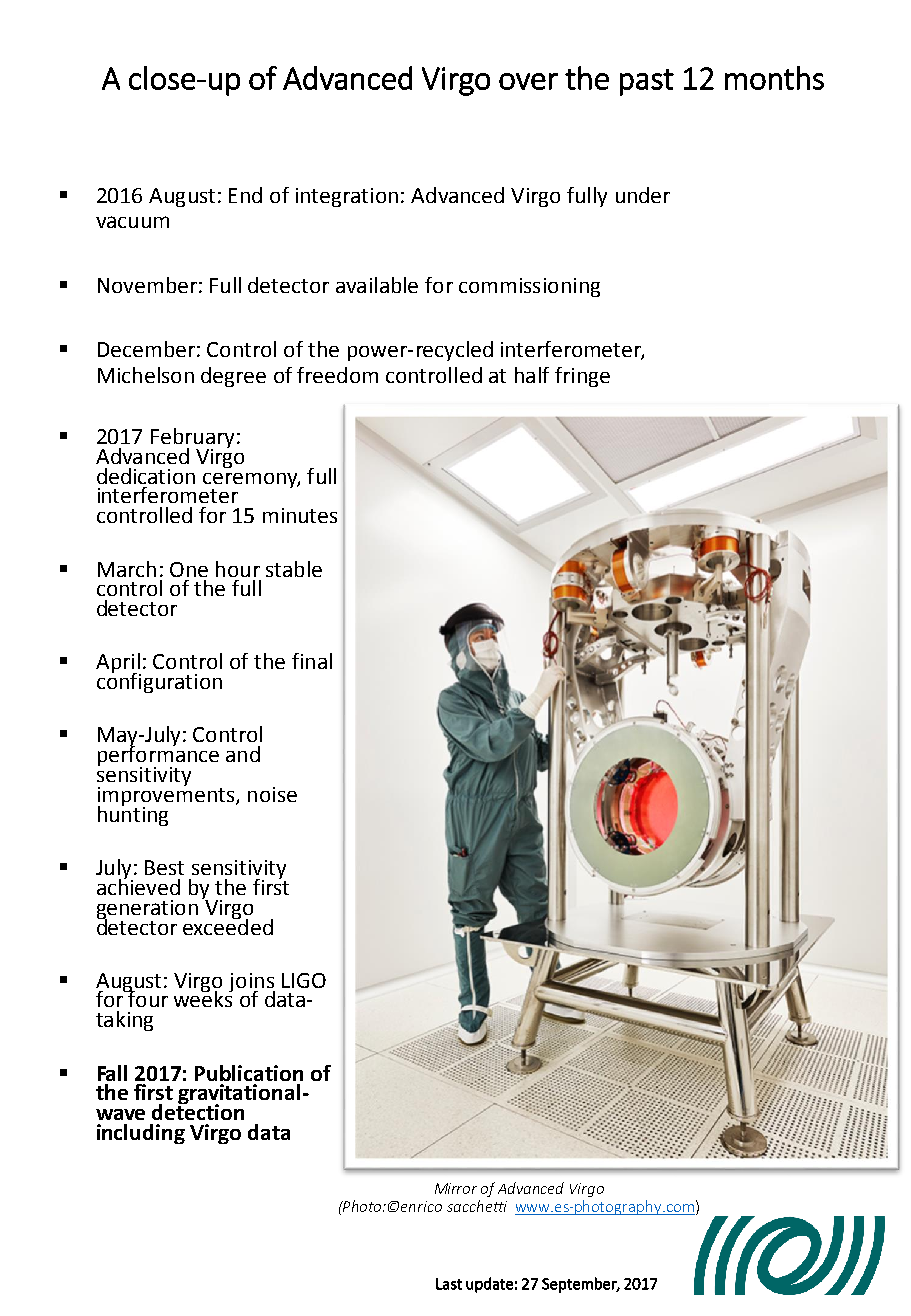 This document has height=1316, width=911. What do you see at coordinates (159, 682) in the document?
I see `configuration` at bounding box center [159, 682].
